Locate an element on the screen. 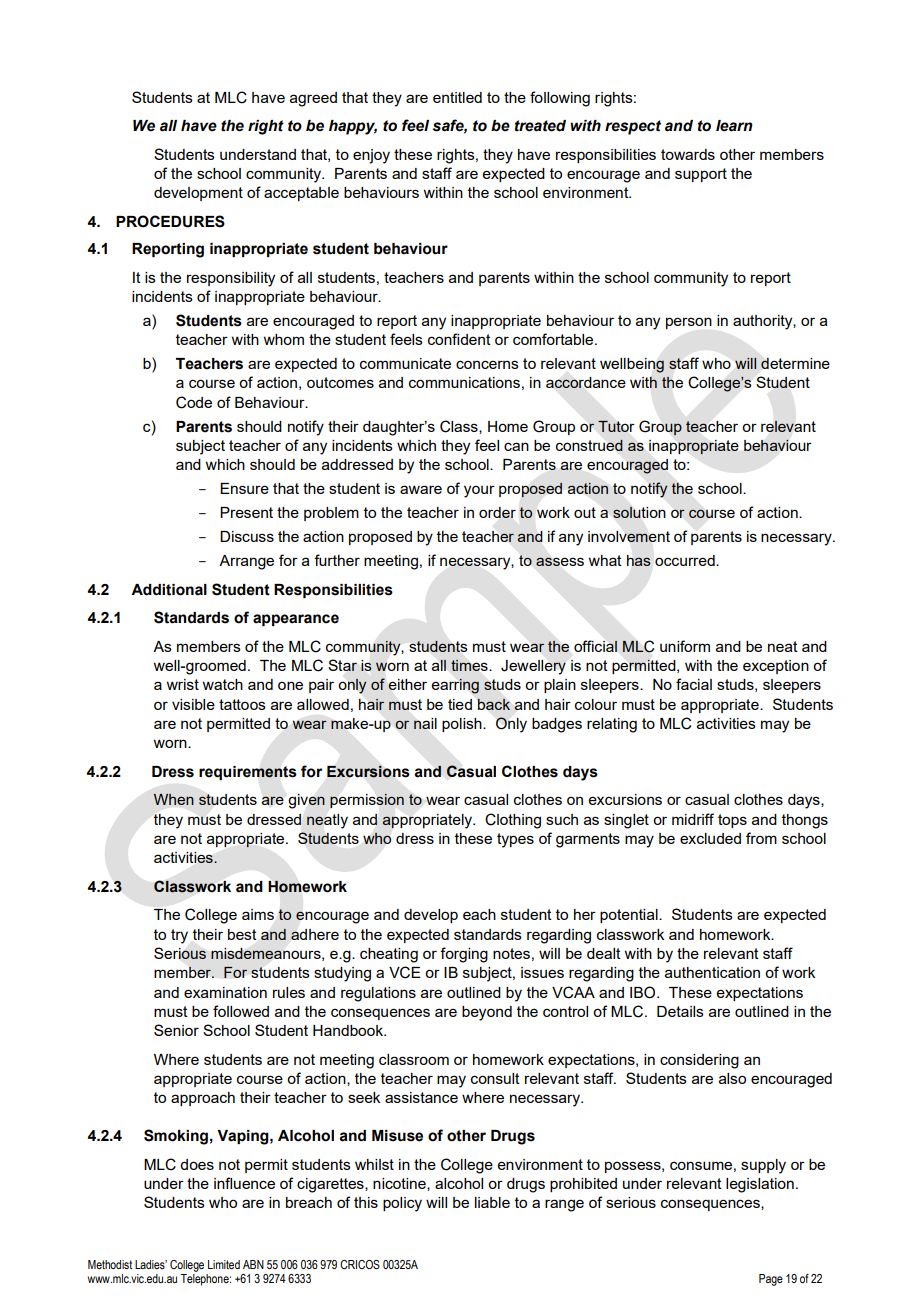 Image resolution: width=924 pixels, height=1308 pixels. liable is located at coordinates (492, 1202).
